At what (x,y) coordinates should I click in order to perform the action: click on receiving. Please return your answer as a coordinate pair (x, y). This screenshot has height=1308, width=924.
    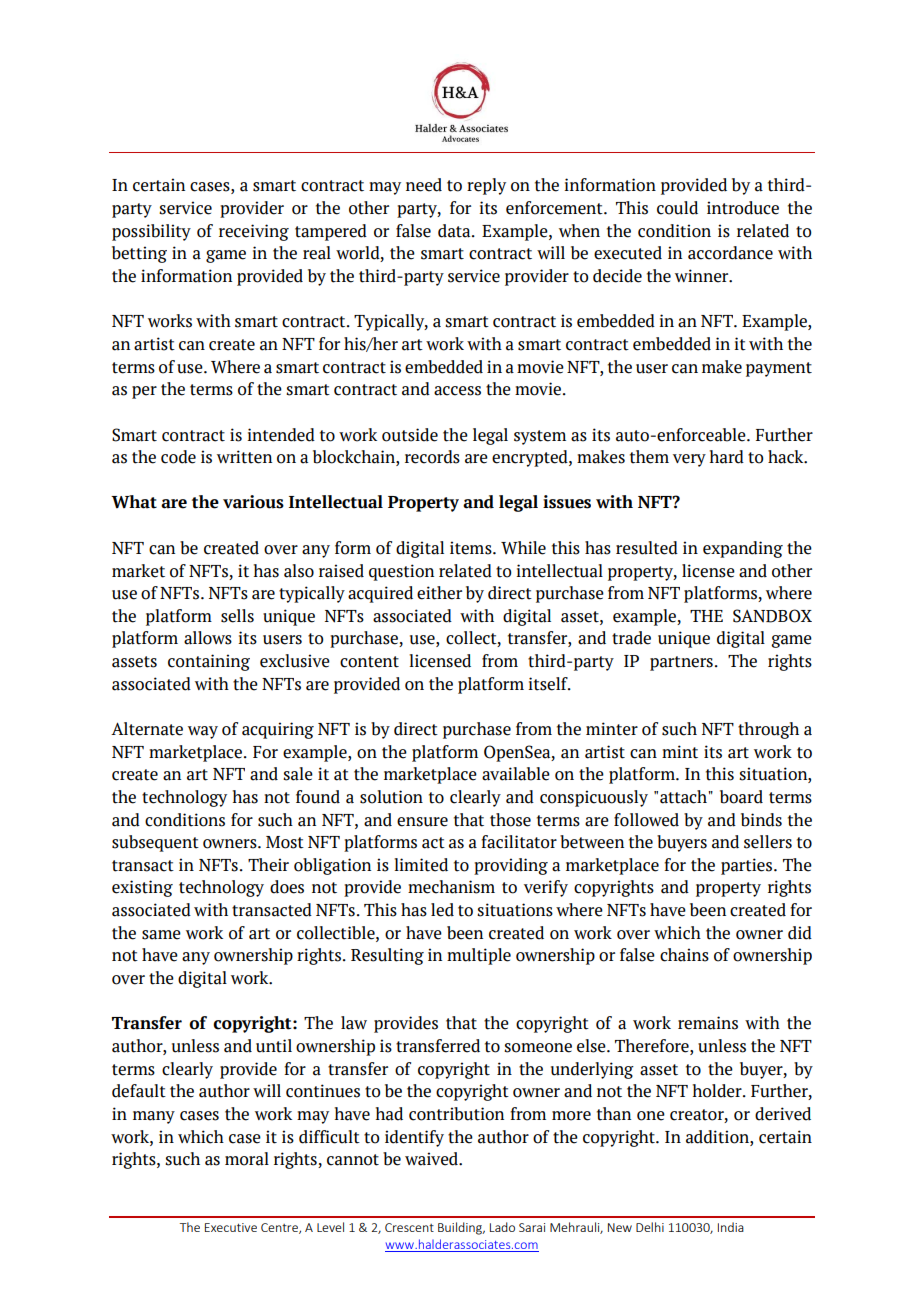
    Looking at the image, I should click on (254, 232).
